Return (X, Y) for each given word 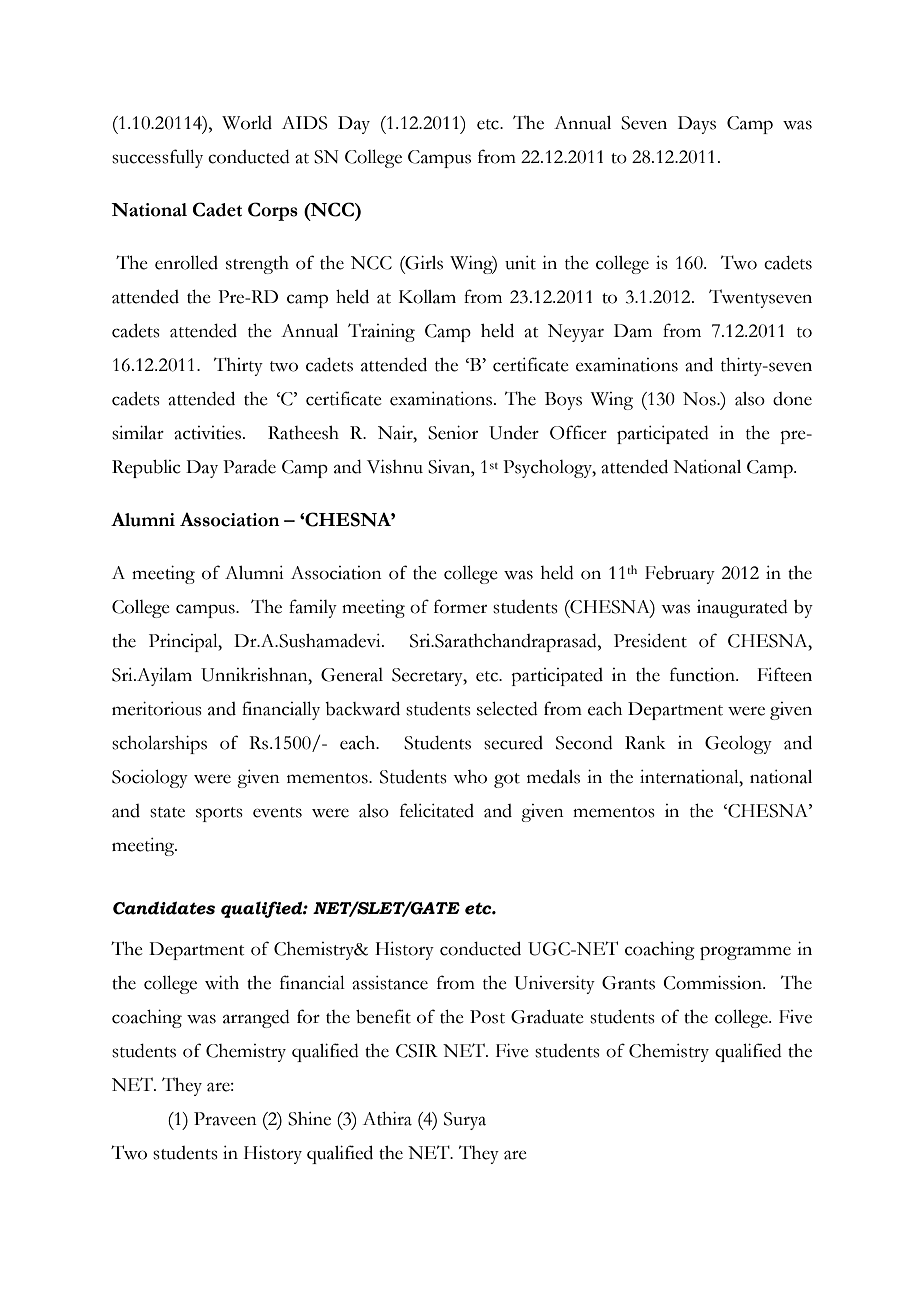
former (460, 606)
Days (697, 125)
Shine (309, 1119)
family (313, 608)
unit (520, 263)
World (247, 123)
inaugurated (742, 609)
